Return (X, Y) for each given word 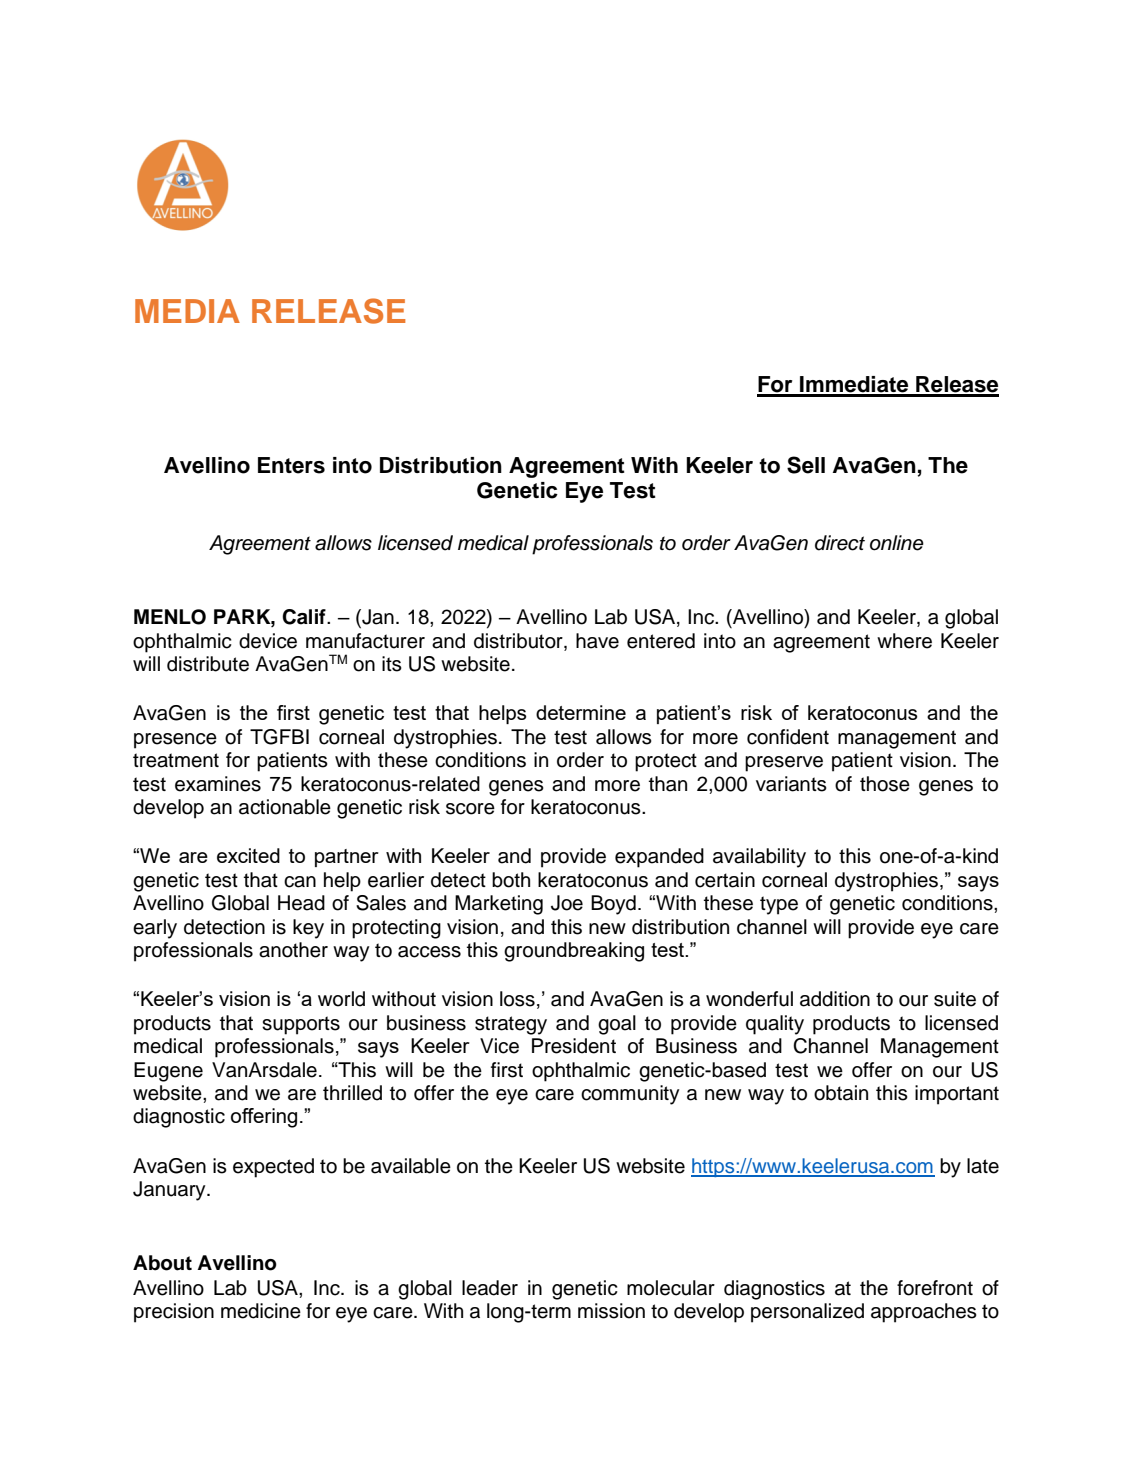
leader (490, 1288)
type (779, 905)
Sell (806, 465)
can (300, 882)
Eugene (168, 1072)
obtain (841, 1093)
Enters (291, 465)
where (904, 641)
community (630, 1095)
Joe (567, 903)
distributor (519, 641)
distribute (208, 664)
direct (840, 543)
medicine (261, 1311)
